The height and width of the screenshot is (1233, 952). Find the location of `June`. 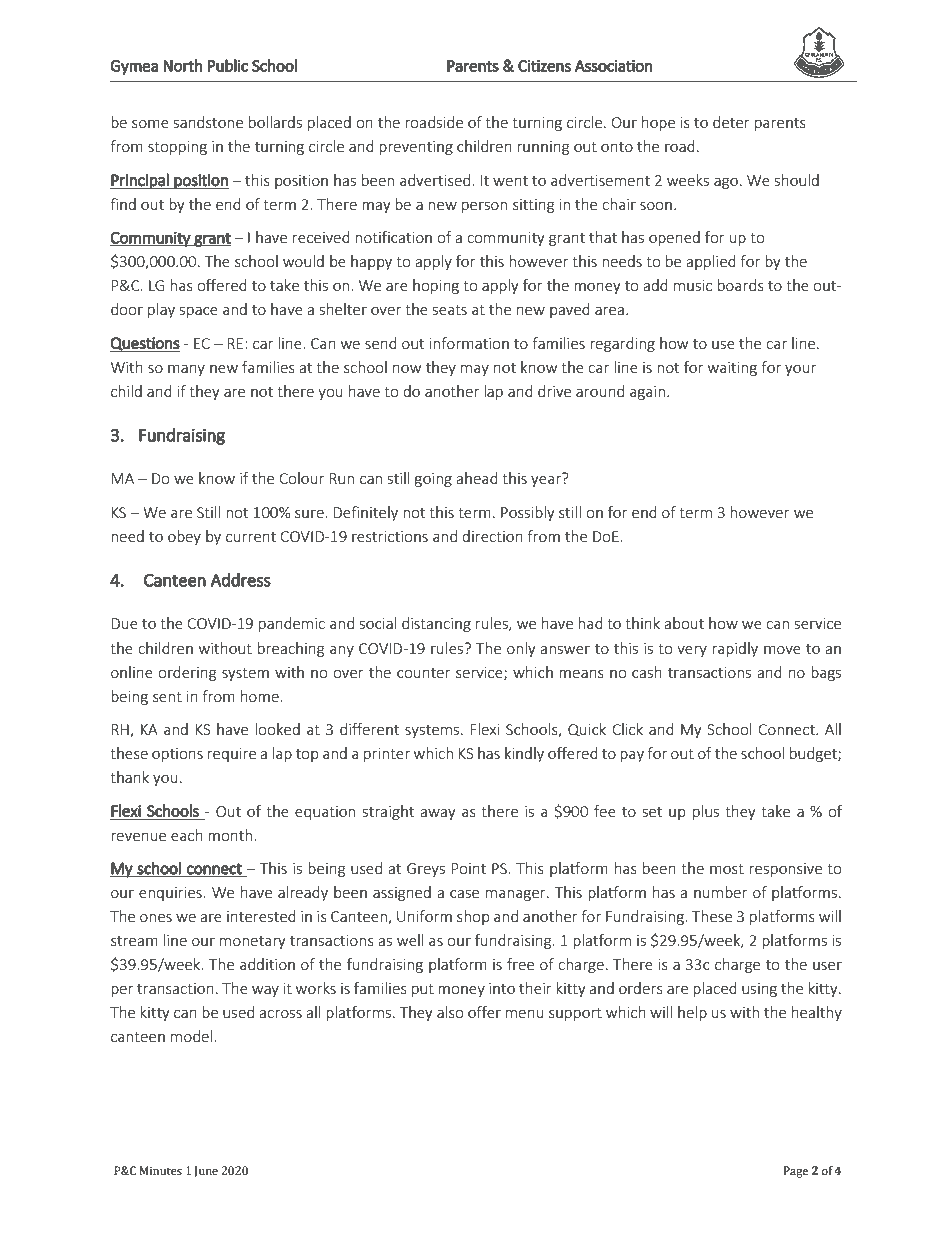

June is located at coordinates (206, 1171).
